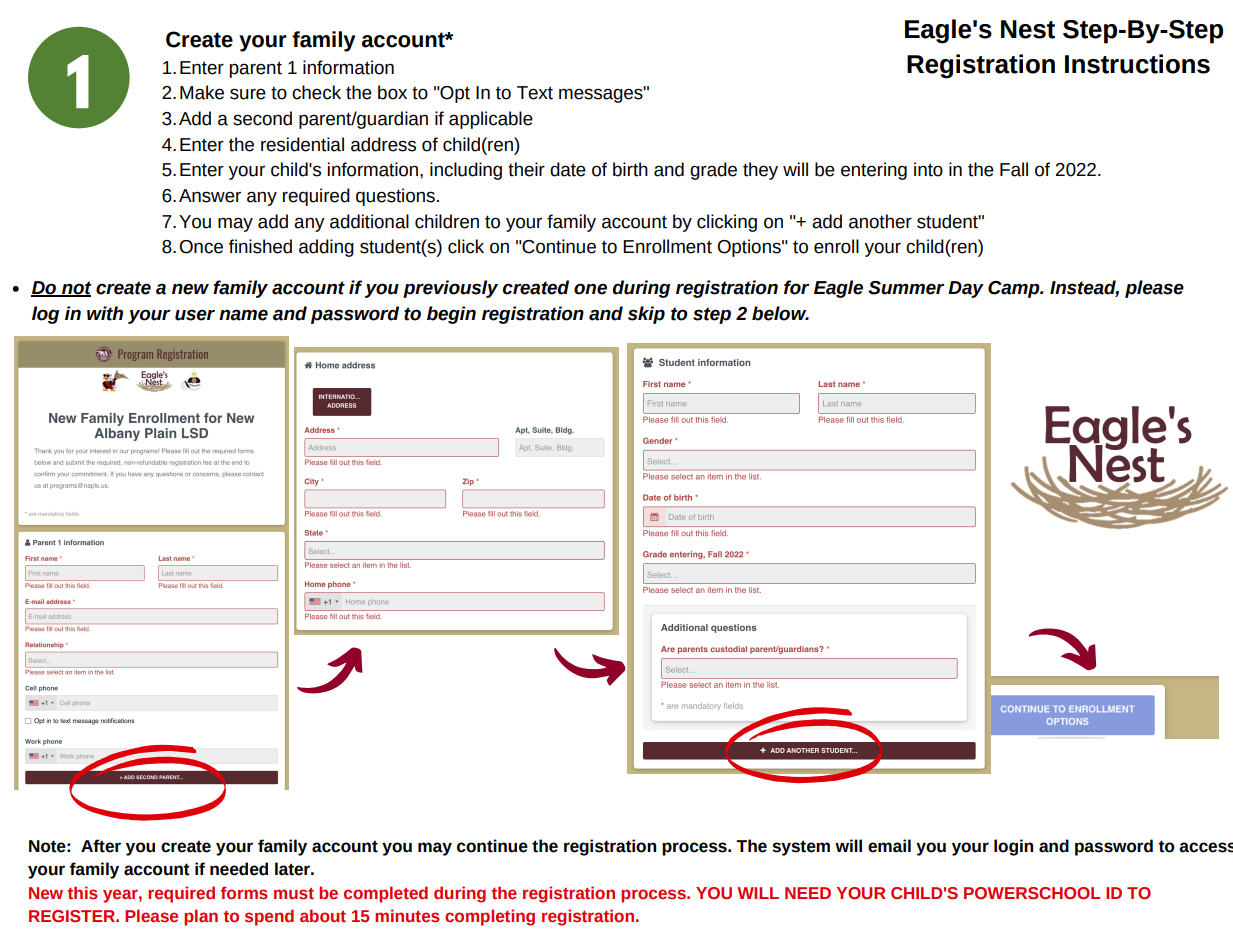 This document has height=952, width=1233. I want to click on system, so click(801, 848).
